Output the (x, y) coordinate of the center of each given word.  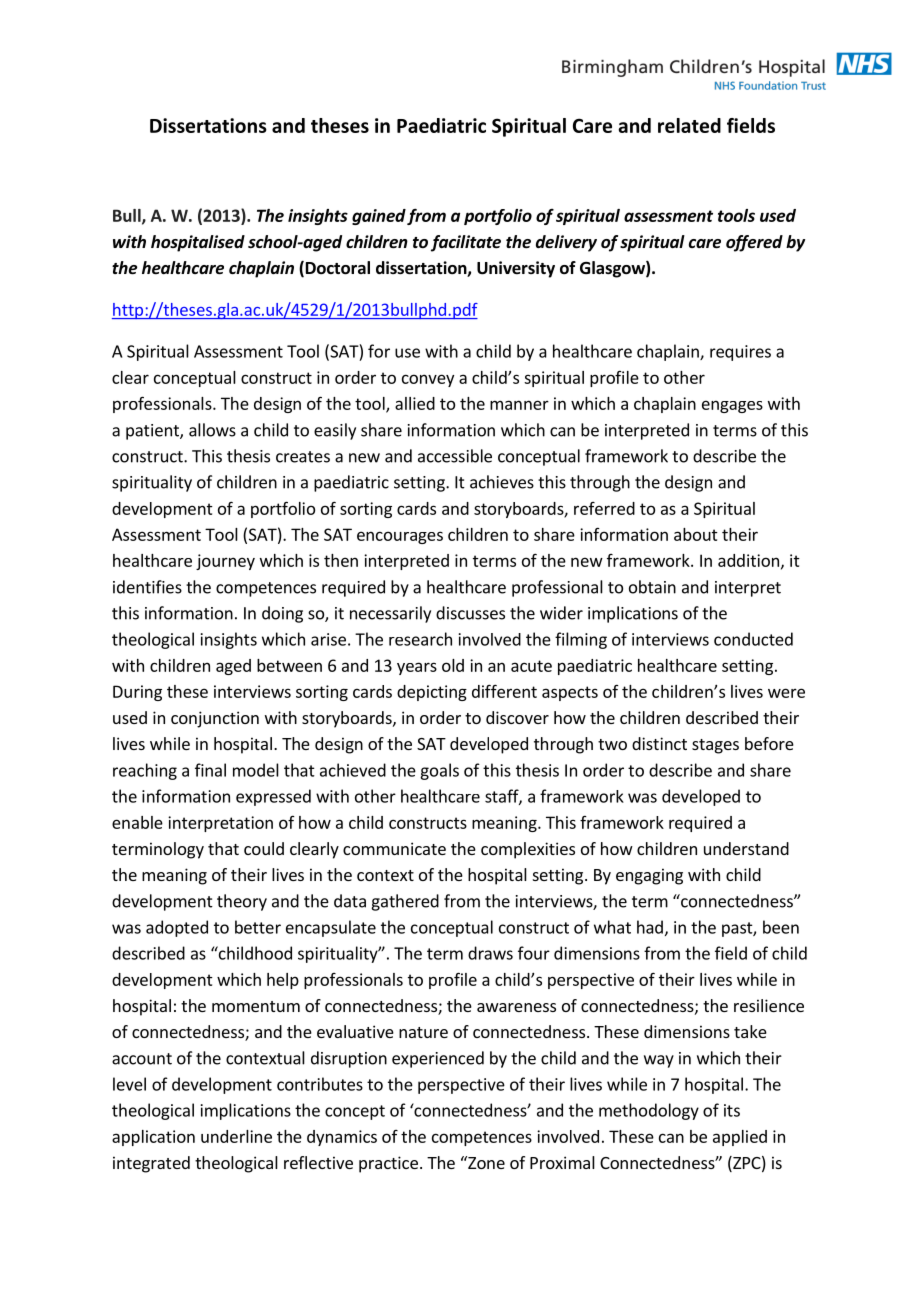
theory (242, 902)
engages (732, 406)
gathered (405, 902)
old (453, 665)
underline (236, 1136)
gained (379, 217)
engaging (649, 876)
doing (282, 614)
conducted (753, 639)
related (689, 125)
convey (428, 380)
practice (388, 1164)
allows (212, 430)
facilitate (466, 243)
